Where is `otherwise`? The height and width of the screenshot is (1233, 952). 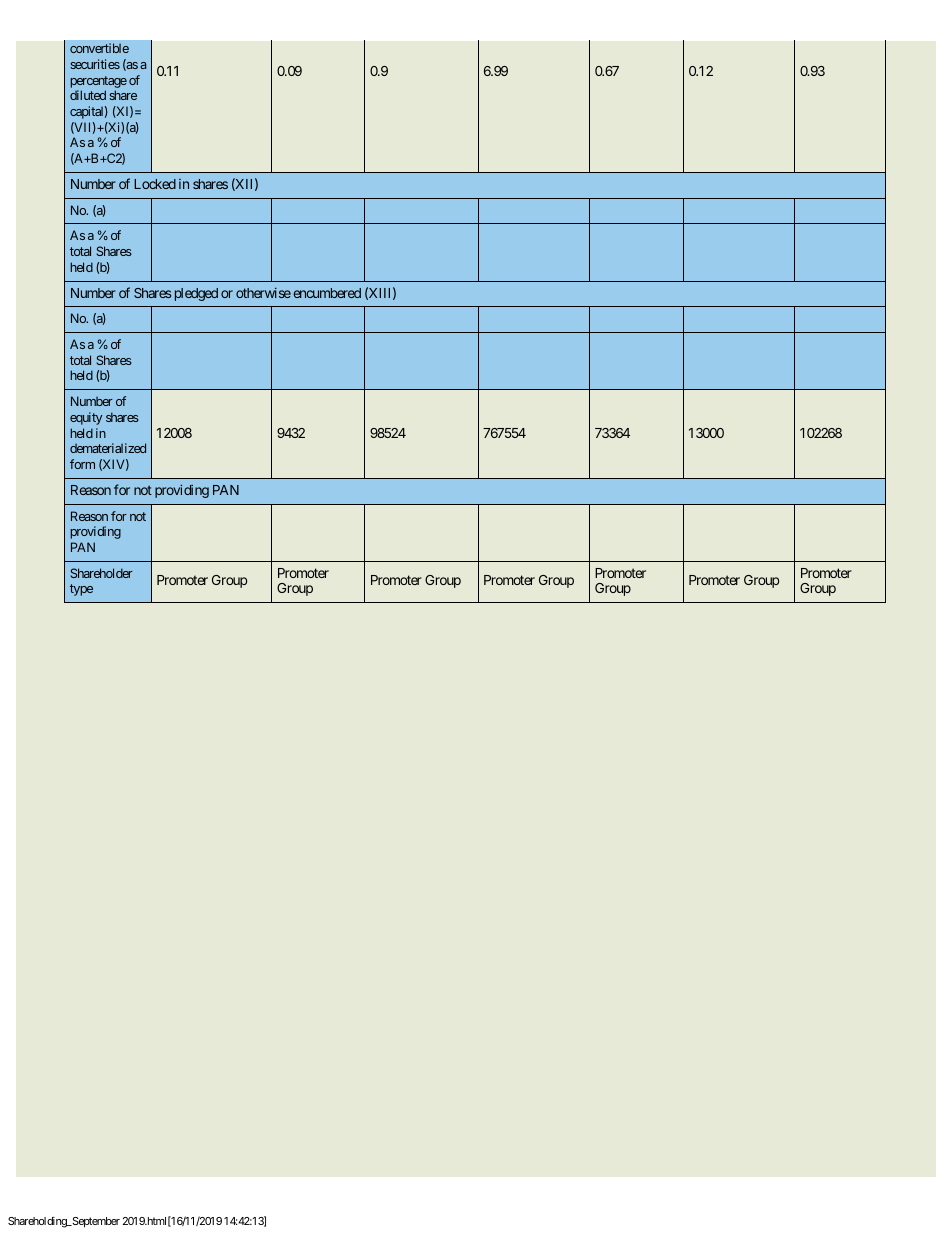 otherwise is located at coordinates (263, 292).
